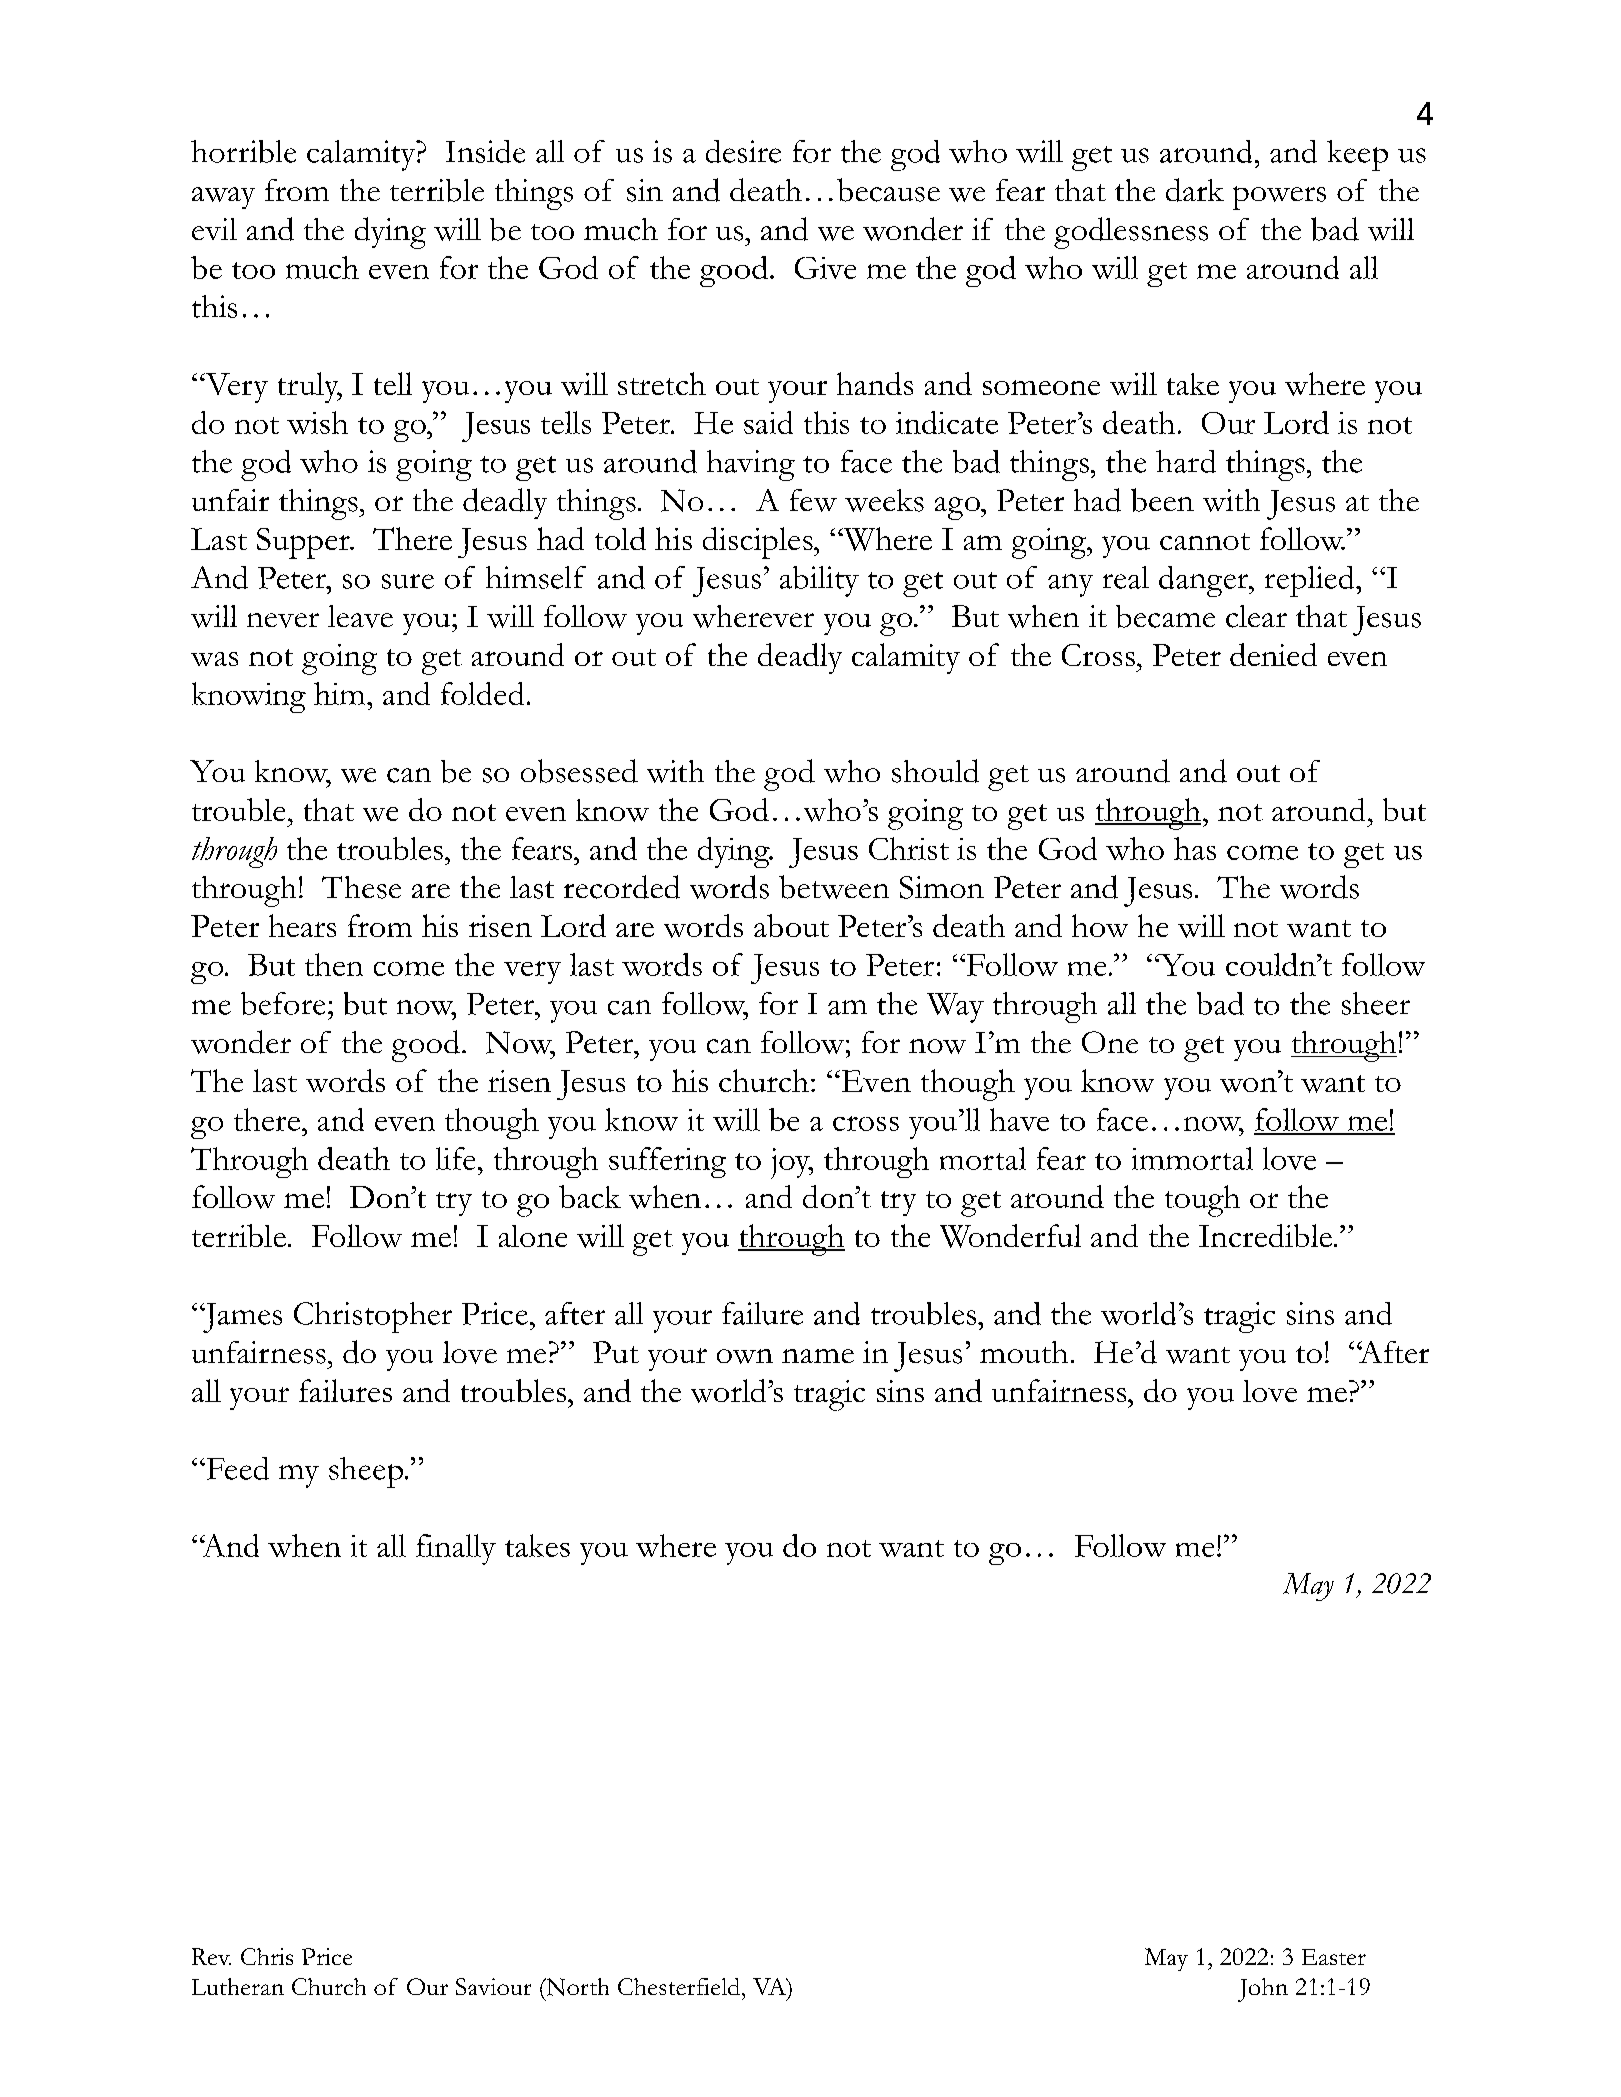 This document has height=2097, width=1621. What do you see at coordinates (819, 581) in the document?
I see `ability` at bounding box center [819, 581].
